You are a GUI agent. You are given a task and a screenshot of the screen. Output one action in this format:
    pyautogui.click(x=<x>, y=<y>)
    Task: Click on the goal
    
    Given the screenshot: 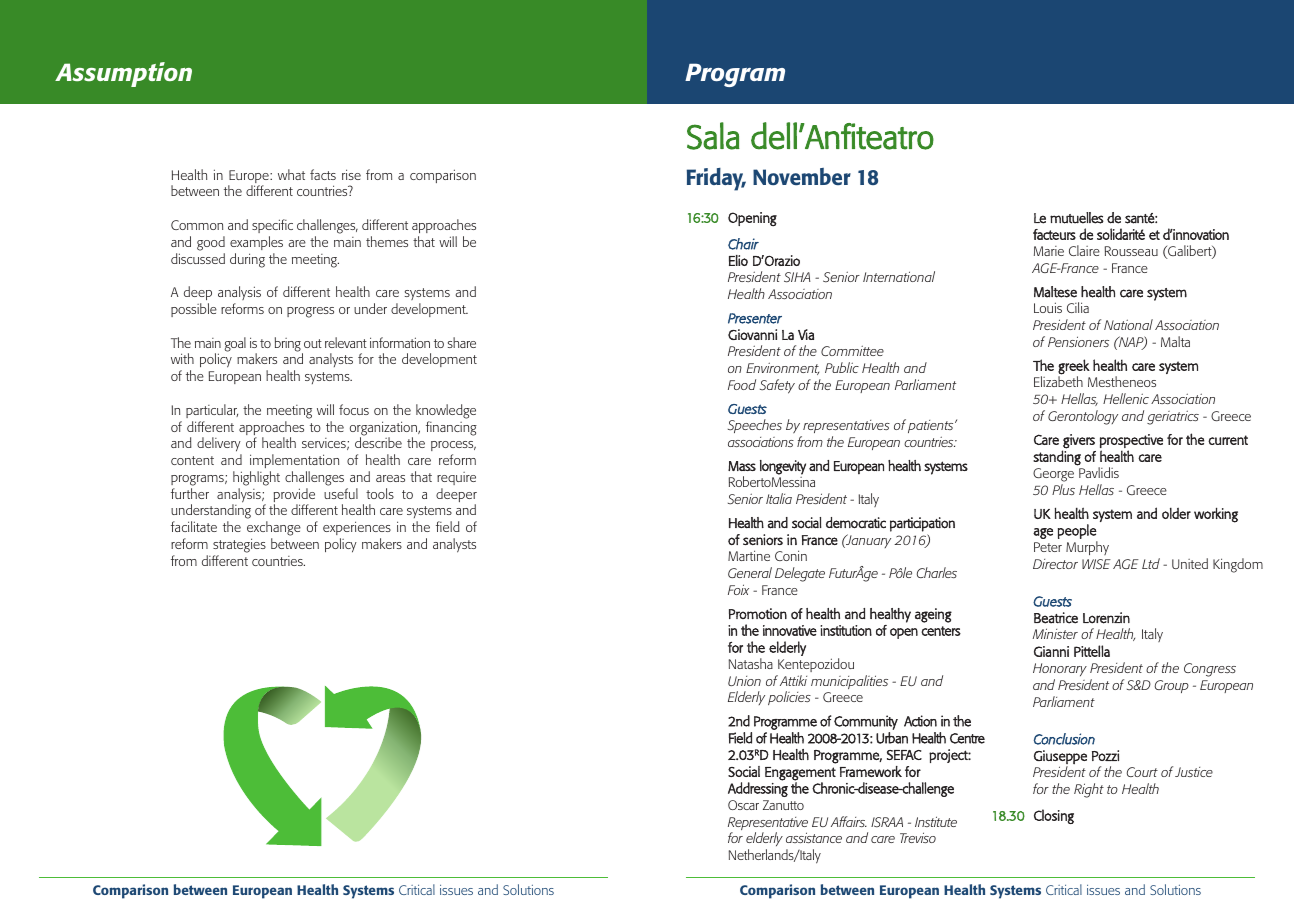 What is the action you would take?
    pyautogui.click(x=235, y=344)
